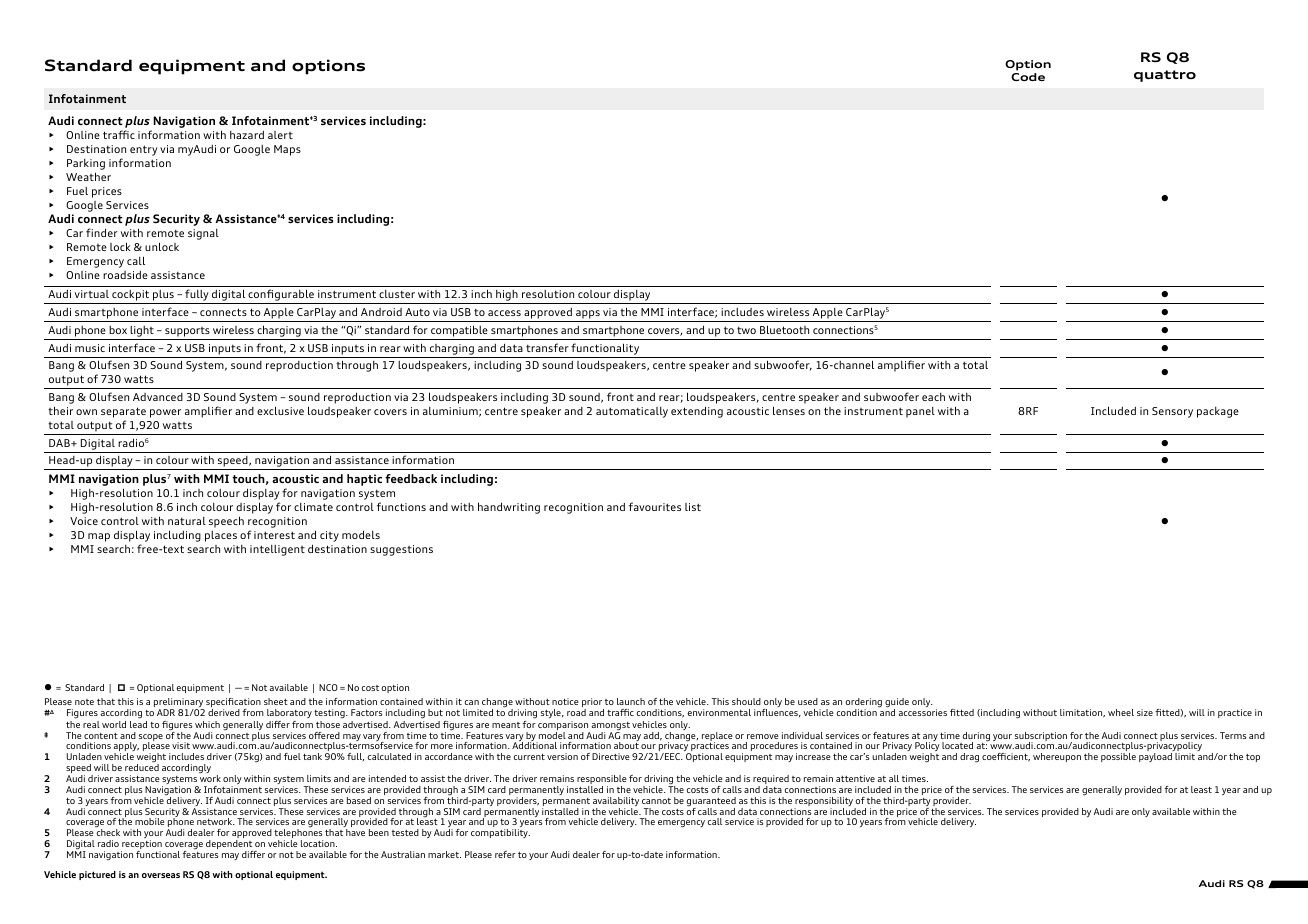  What do you see at coordinates (1172, 412) in the screenshot?
I see `Sensory` at bounding box center [1172, 412].
